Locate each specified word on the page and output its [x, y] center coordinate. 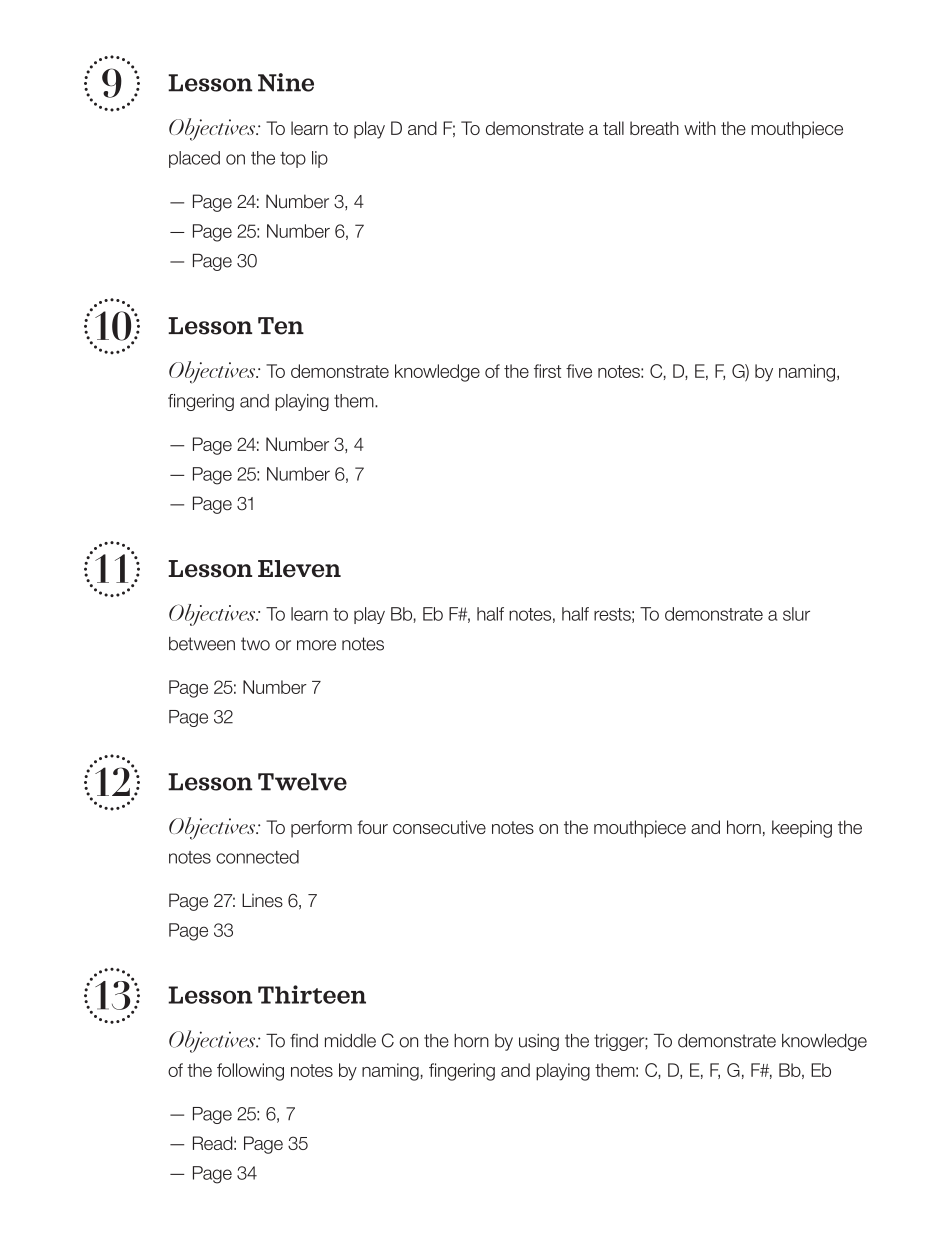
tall [613, 128]
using [539, 1042]
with [700, 128]
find [304, 1041]
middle [350, 1041]
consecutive [439, 827]
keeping [802, 829]
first [547, 371]
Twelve [302, 782]
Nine [286, 82]
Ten [281, 326]
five [579, 371]
